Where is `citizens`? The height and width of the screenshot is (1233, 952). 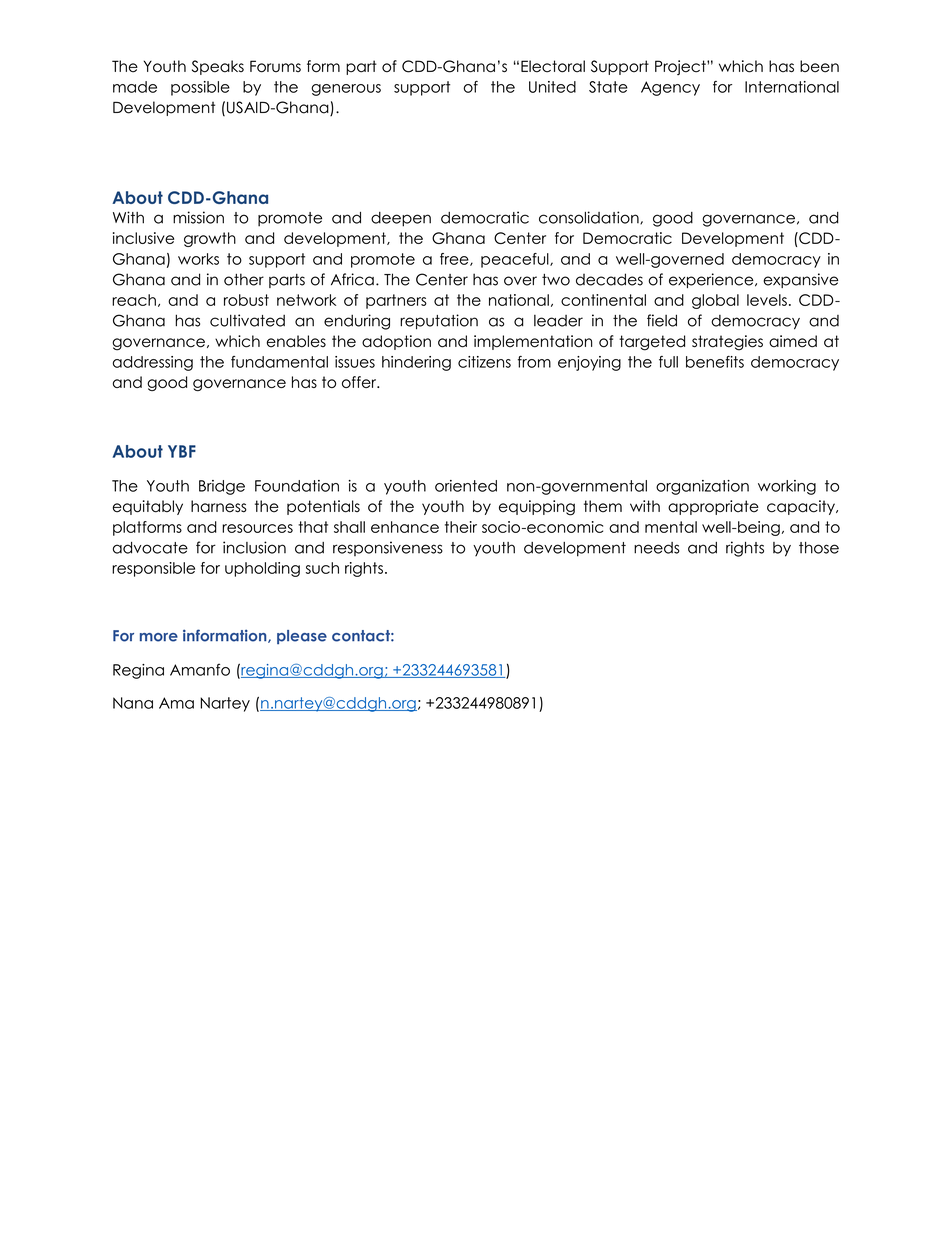
citizens is located at coordinates (484, 362).
